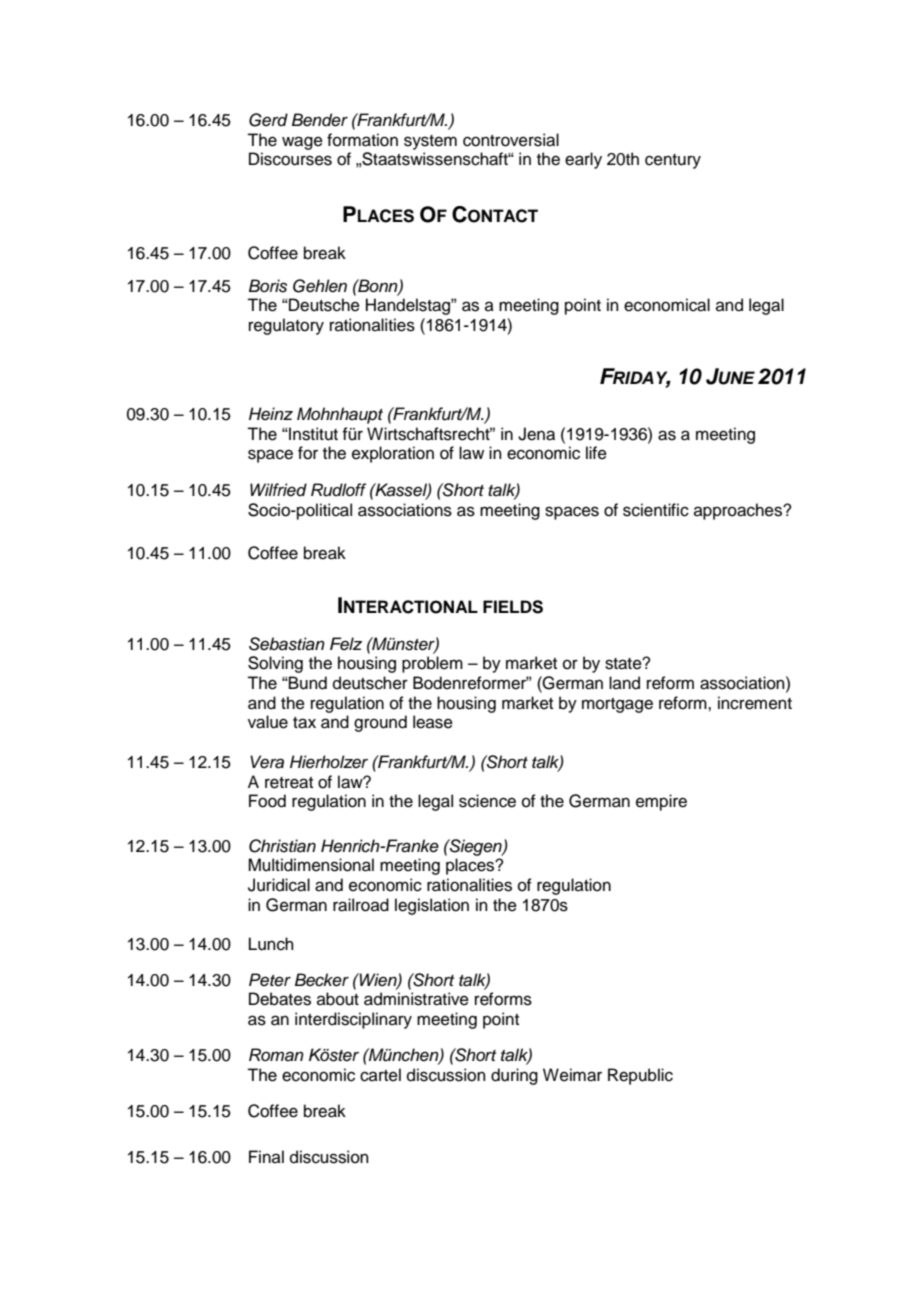 Image resolution: width=924 pixels, height=1308 pixels. What do you see at coordinates (514, 1076) in the image?
I see `during` at bounding box center [514, 1076].
